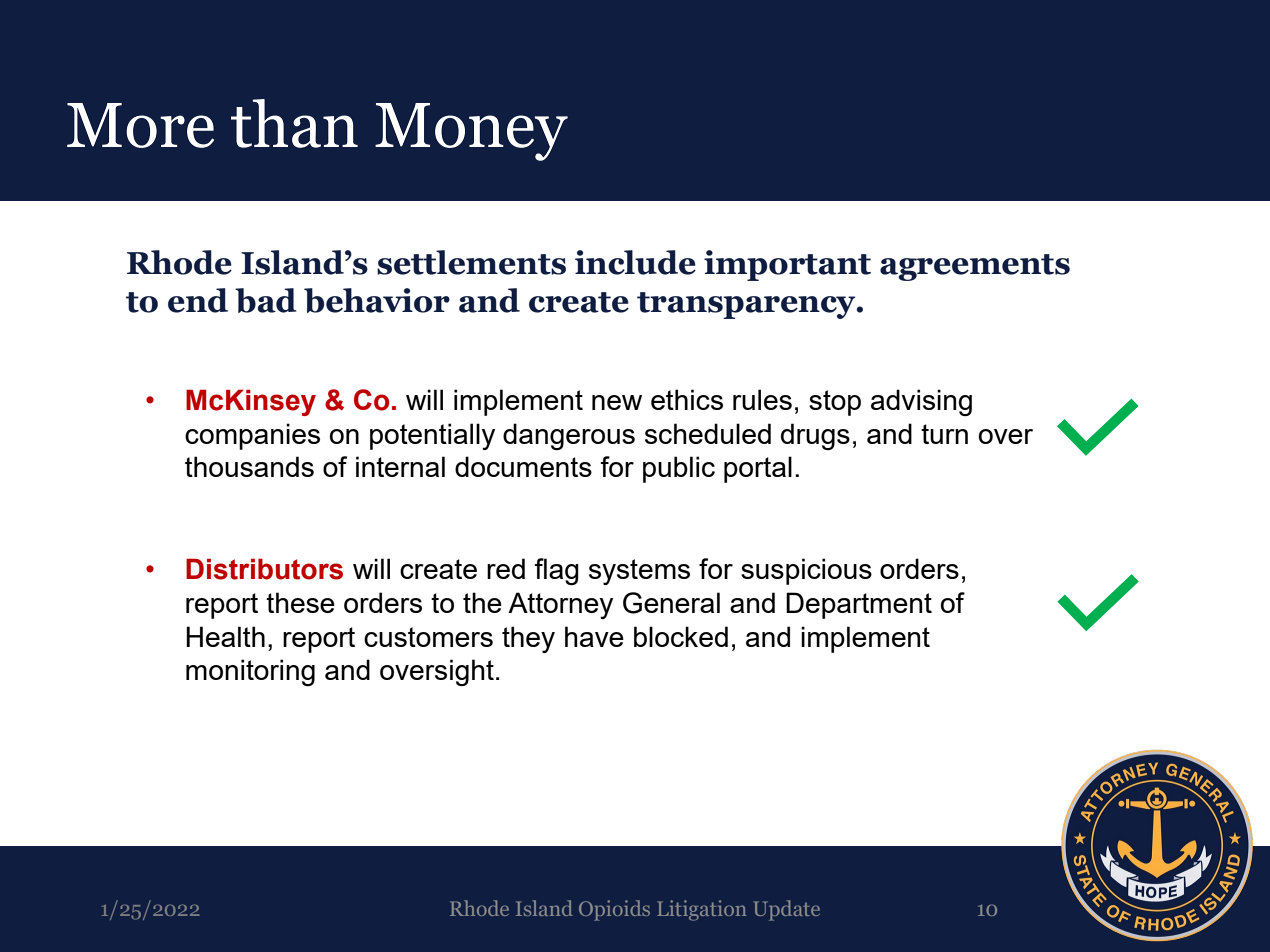  I want to click on Money, so click(471, 132).
